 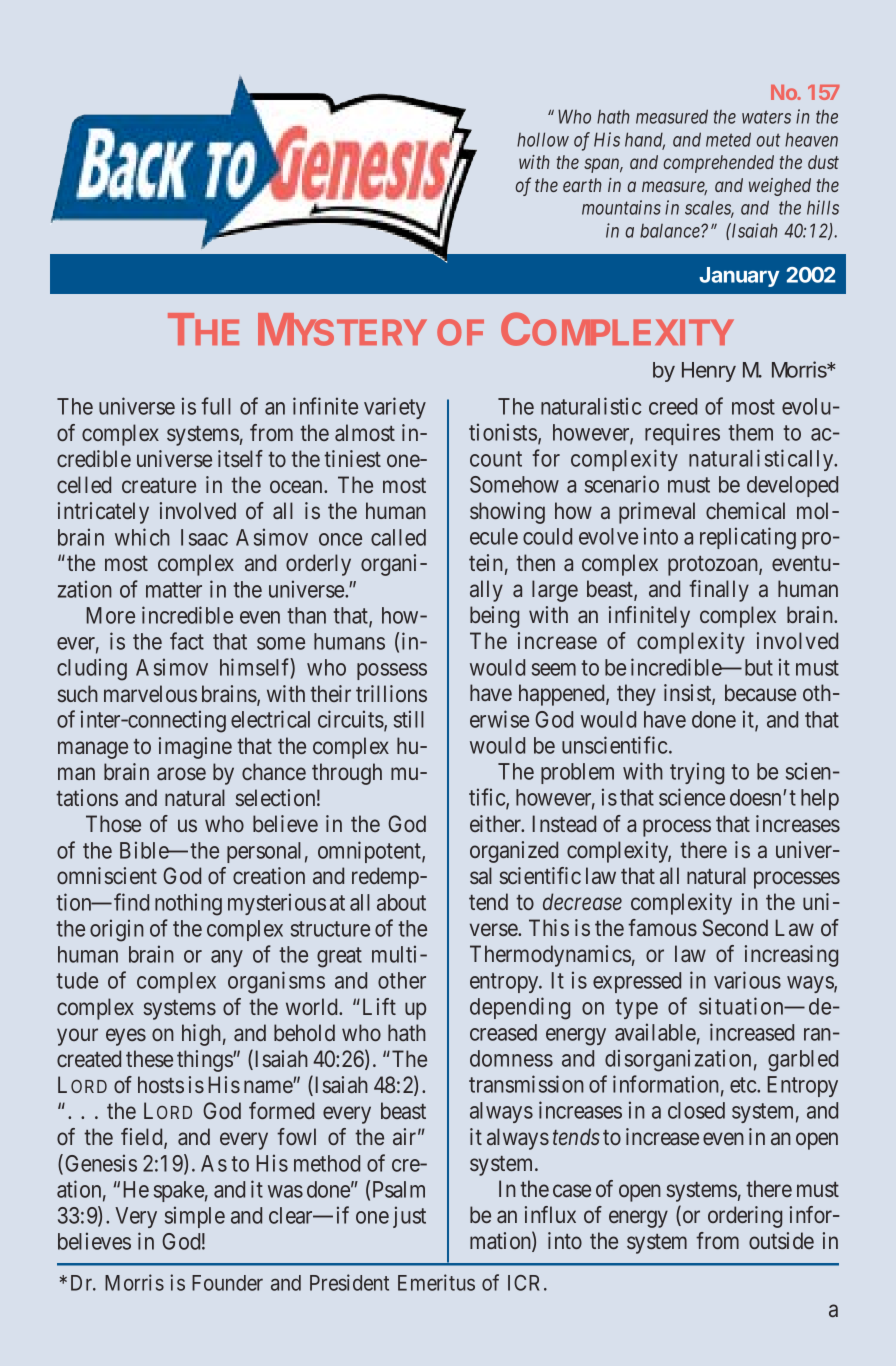 What do you see at coordinates (735, 928) in the screenshot?
I see `Second` at bounding box center [735, 928].
